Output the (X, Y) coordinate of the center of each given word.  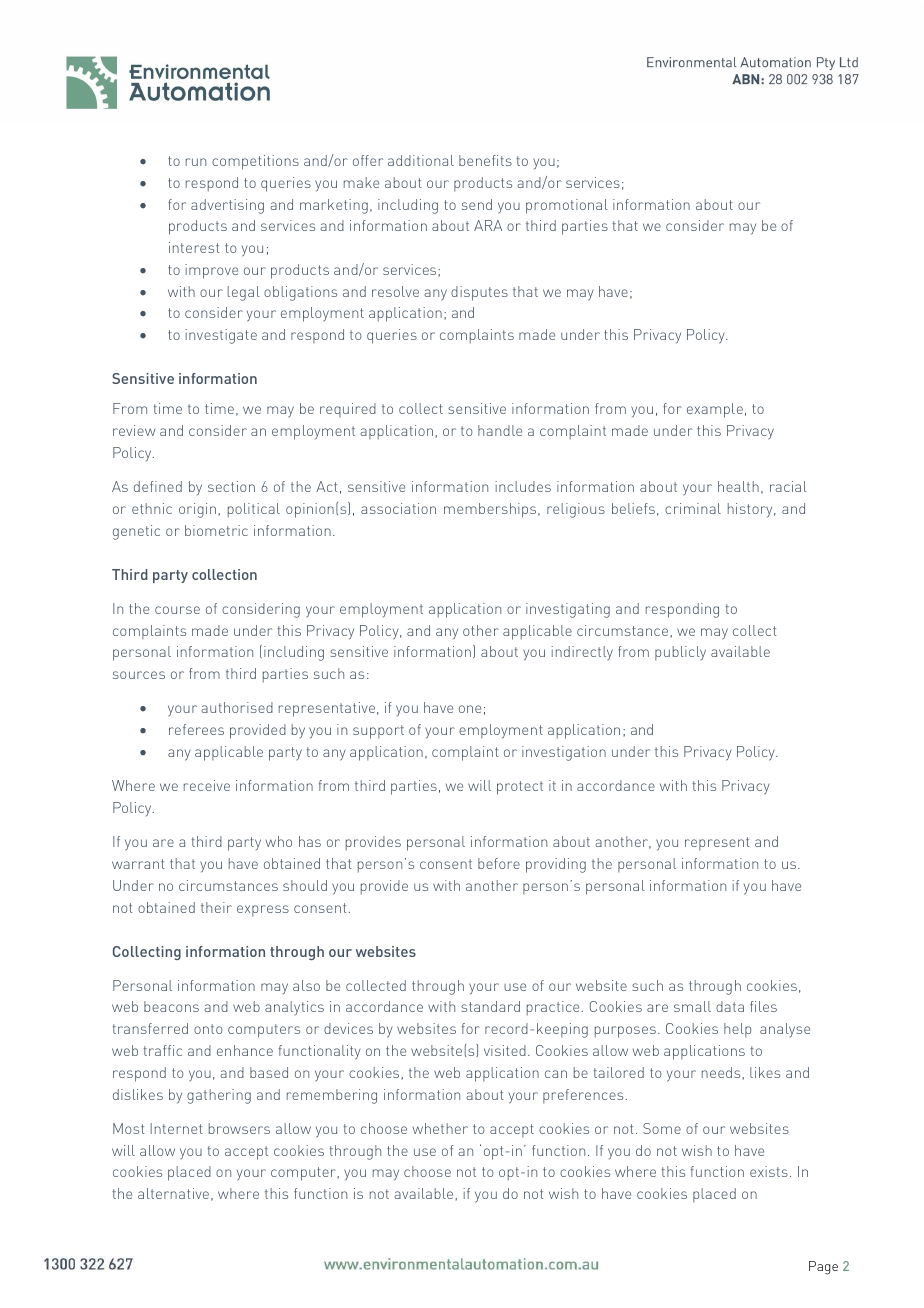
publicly (680, 653)
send (477, 204)
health (738, 486)
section (231, 486)
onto (208, 1029)
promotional (567, 206)
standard (490, 1006)
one (470, 709)
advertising (227, 206)
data (730, 1006)
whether (440, 1128)
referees (196, 729)
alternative (173, 1193)
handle (500, 430)
